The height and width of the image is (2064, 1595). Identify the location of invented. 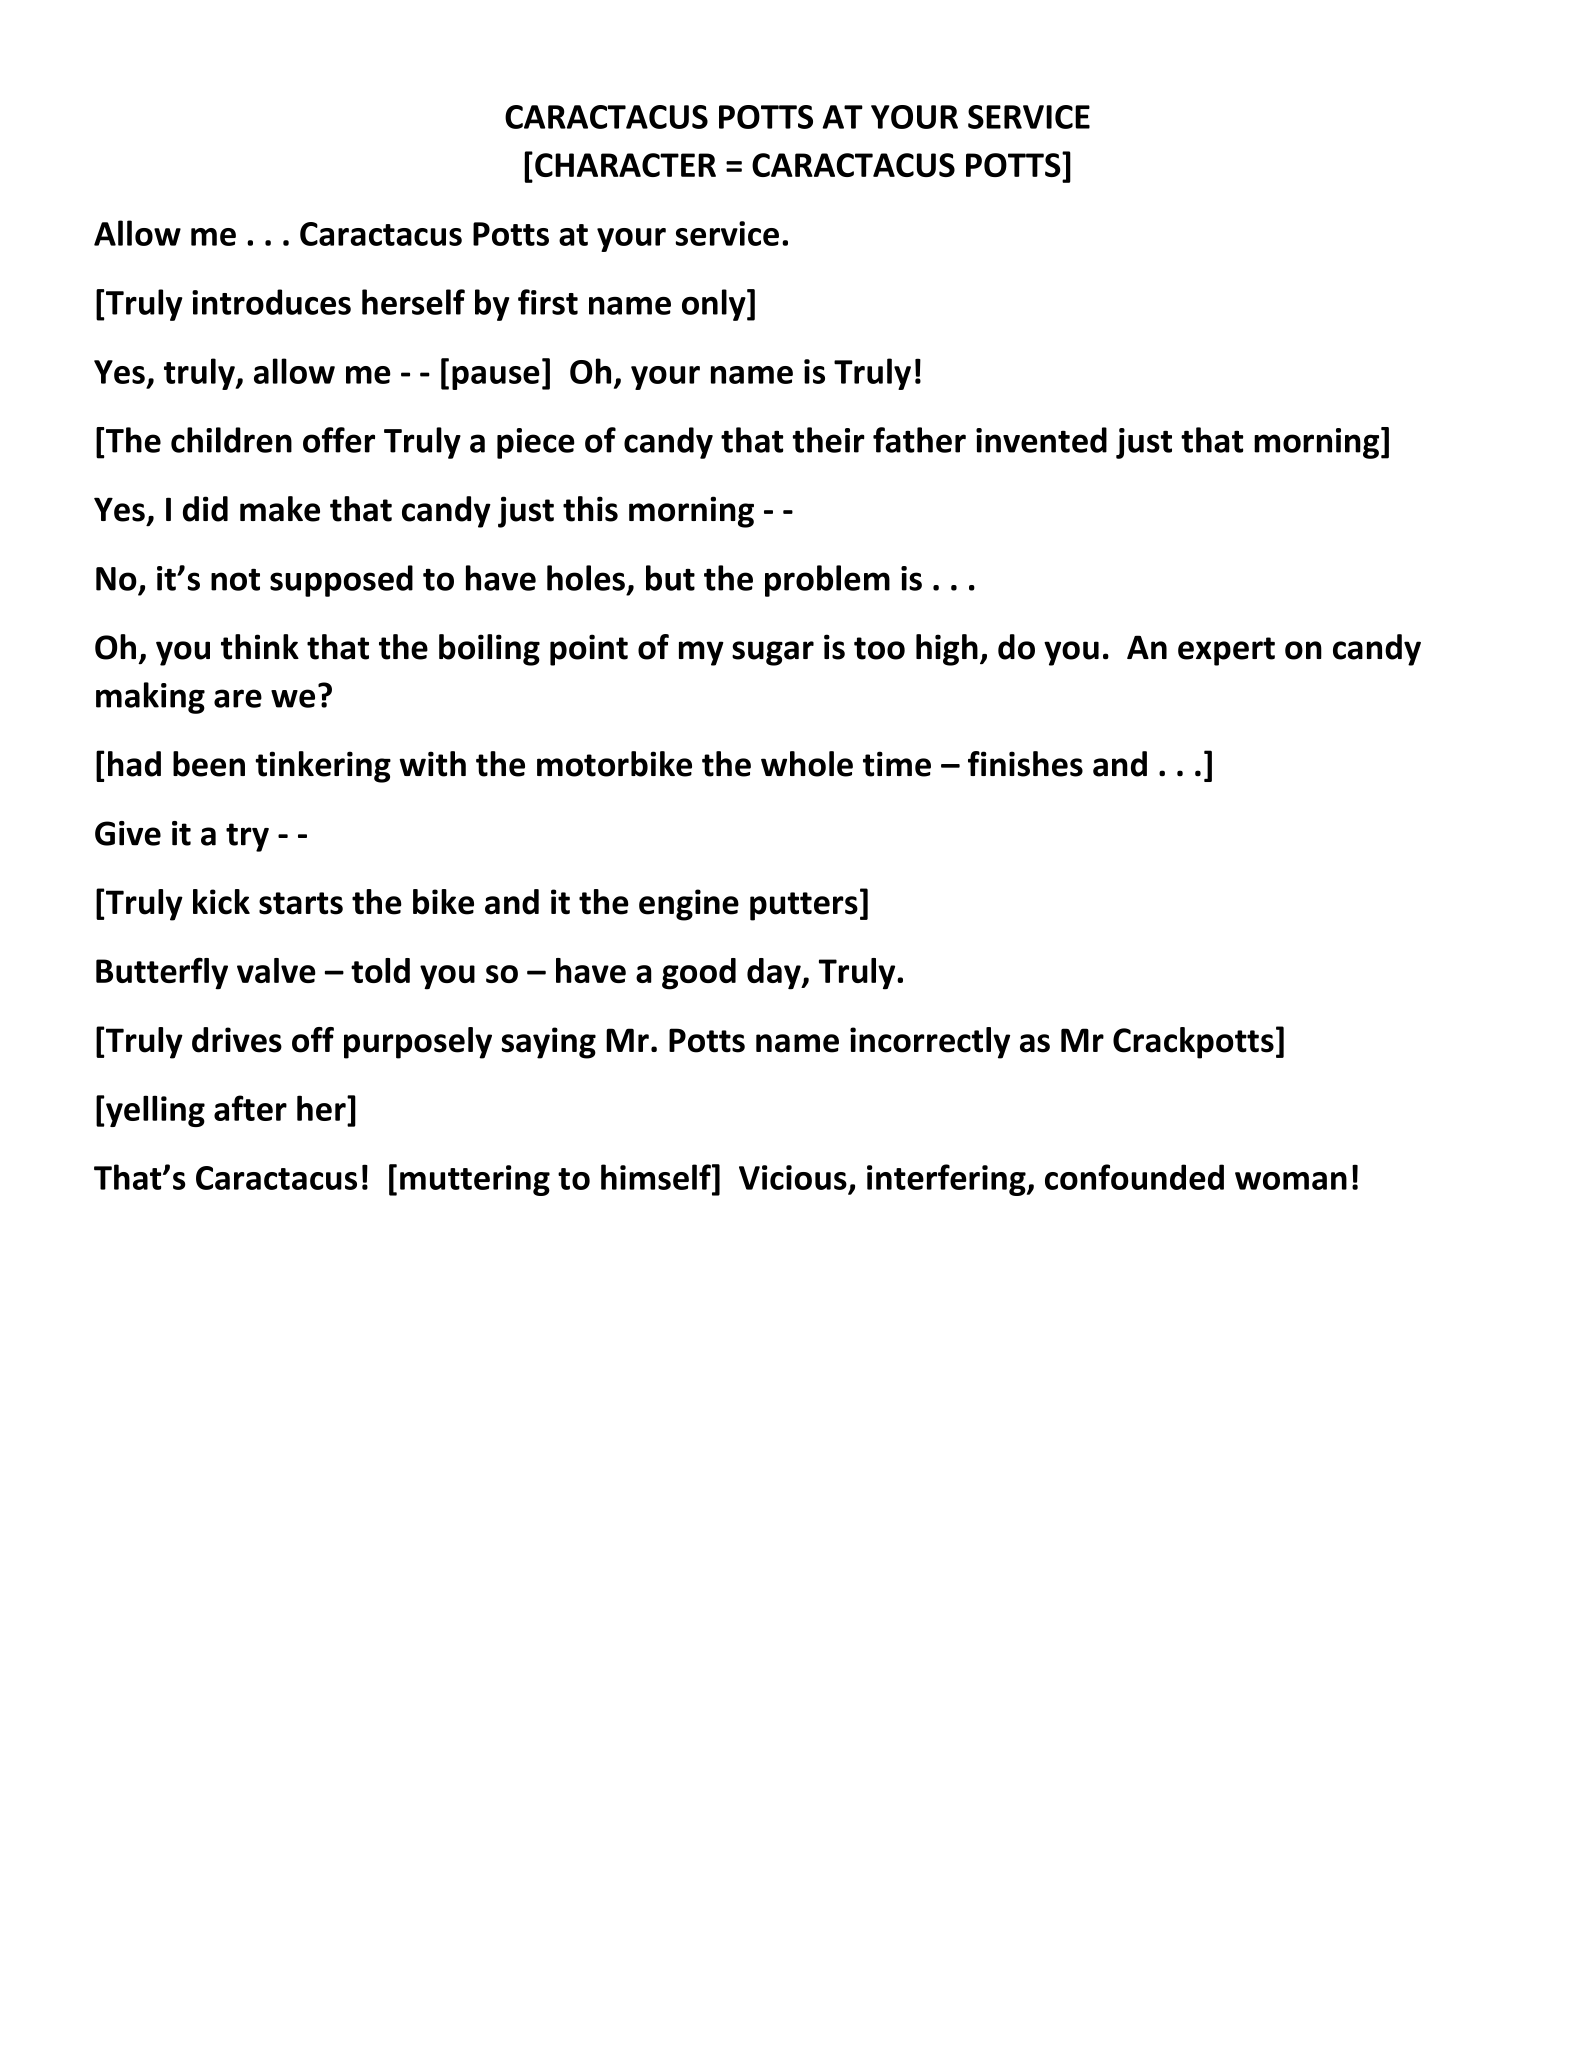
(1041, 440).
